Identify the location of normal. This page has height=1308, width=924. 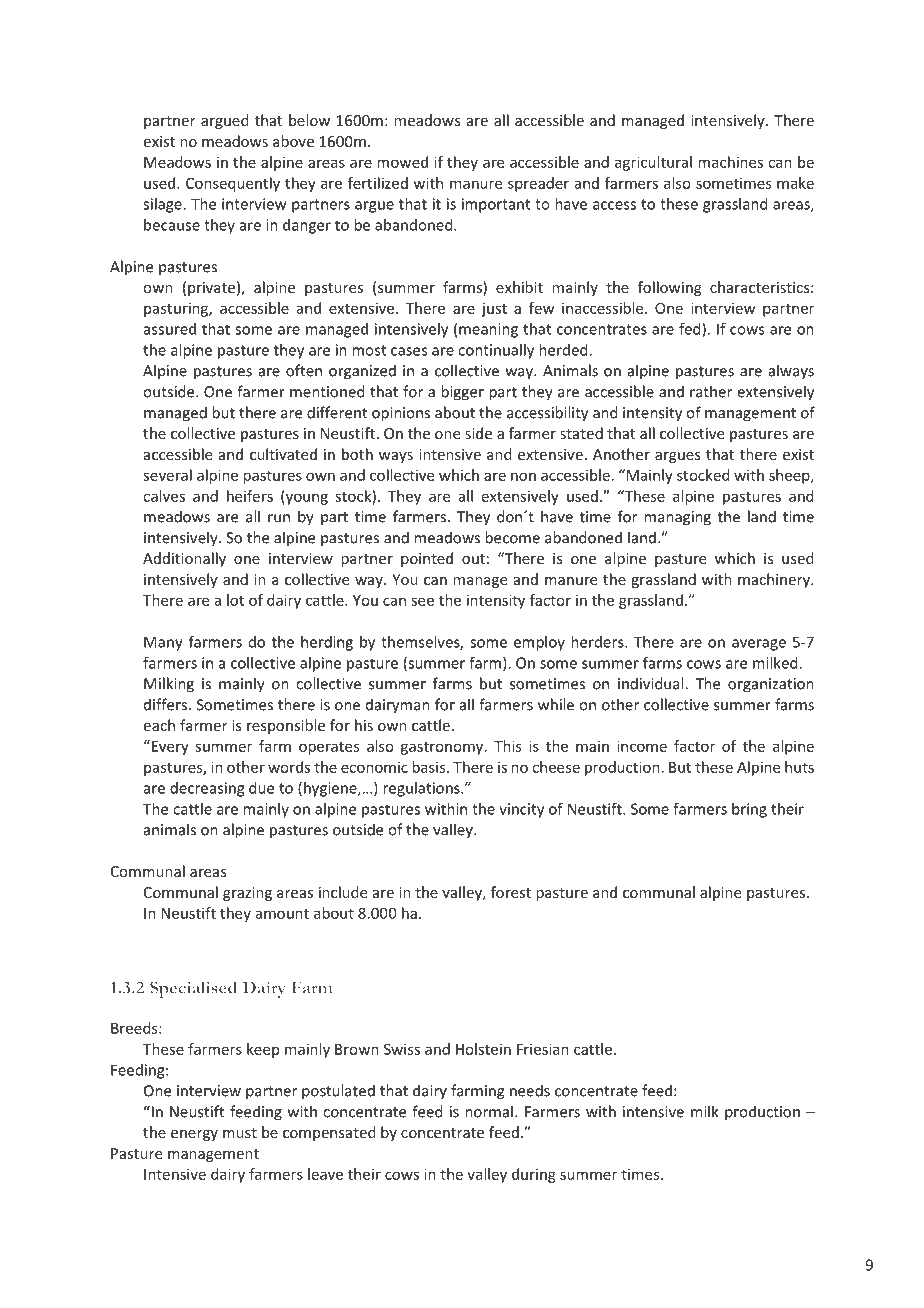
(489, 1111).
